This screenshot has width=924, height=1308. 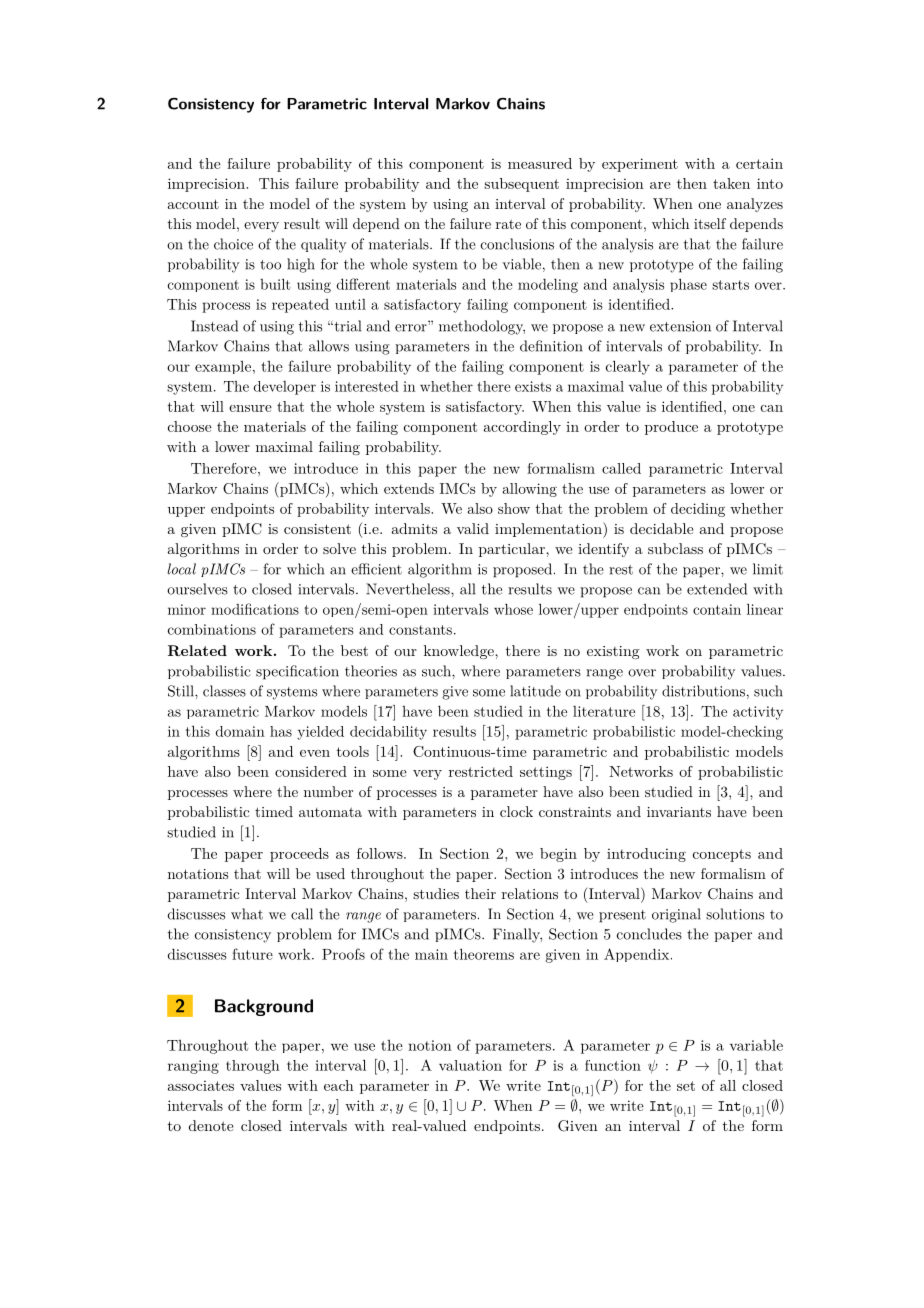 What do you see at coordinates (671, 428) in the screenshot?
I see `produce` at bounding box center [671, 428].
